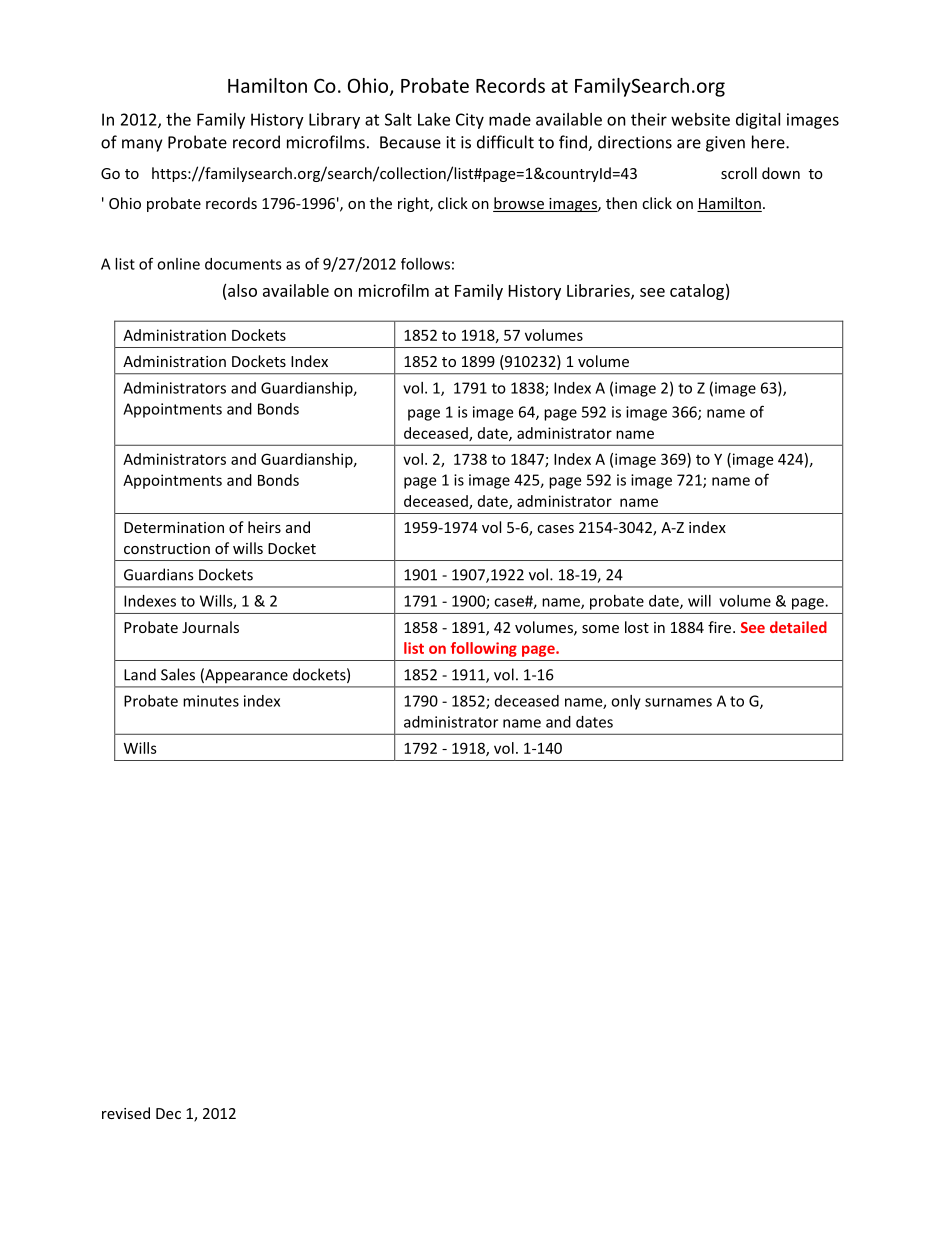 Image resolution: width=952 pixels, height=1233 pixels. I want to click on City, so click(470, 121).
